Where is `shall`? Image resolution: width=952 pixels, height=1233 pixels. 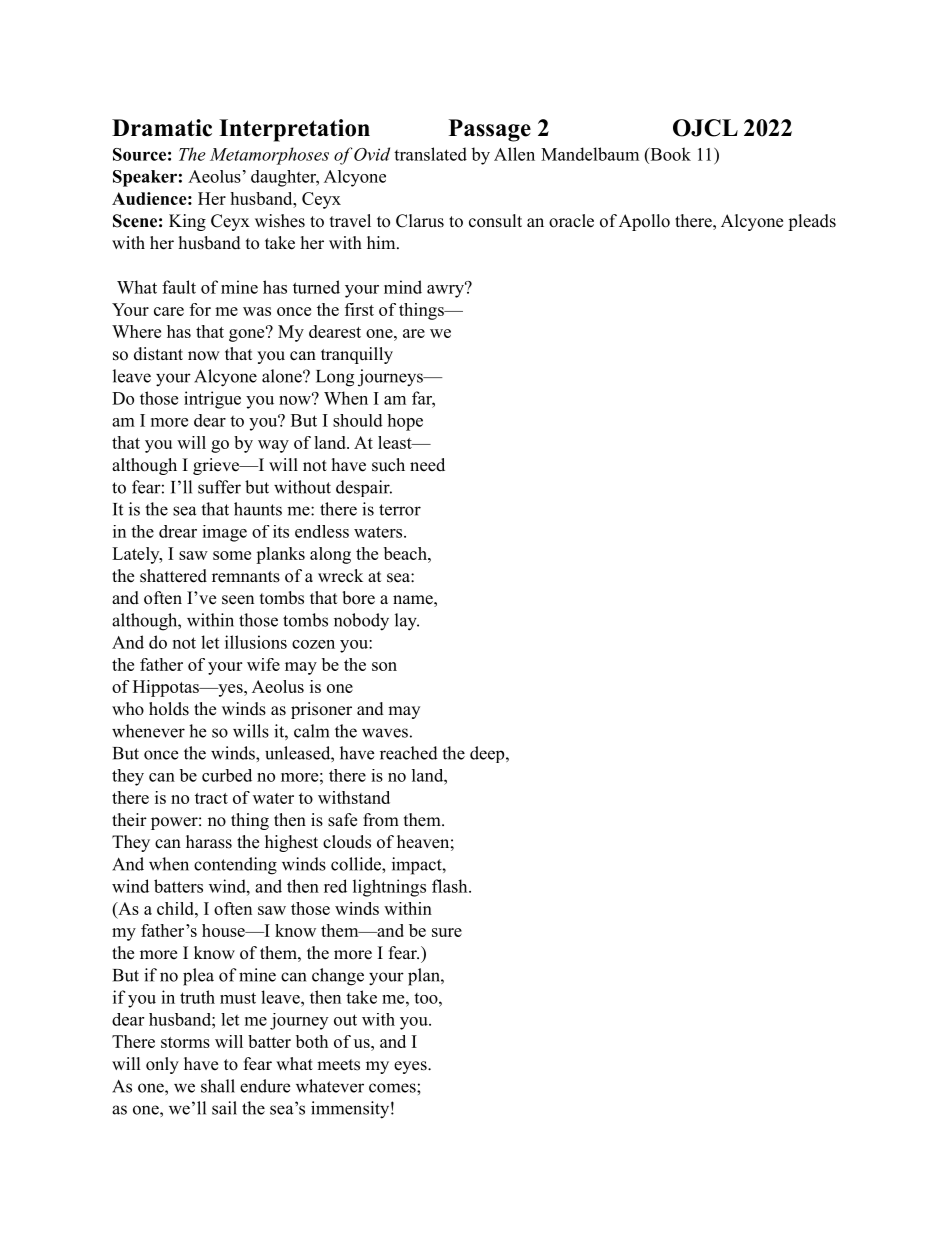 shall is located at coordinates (218, 1086).
